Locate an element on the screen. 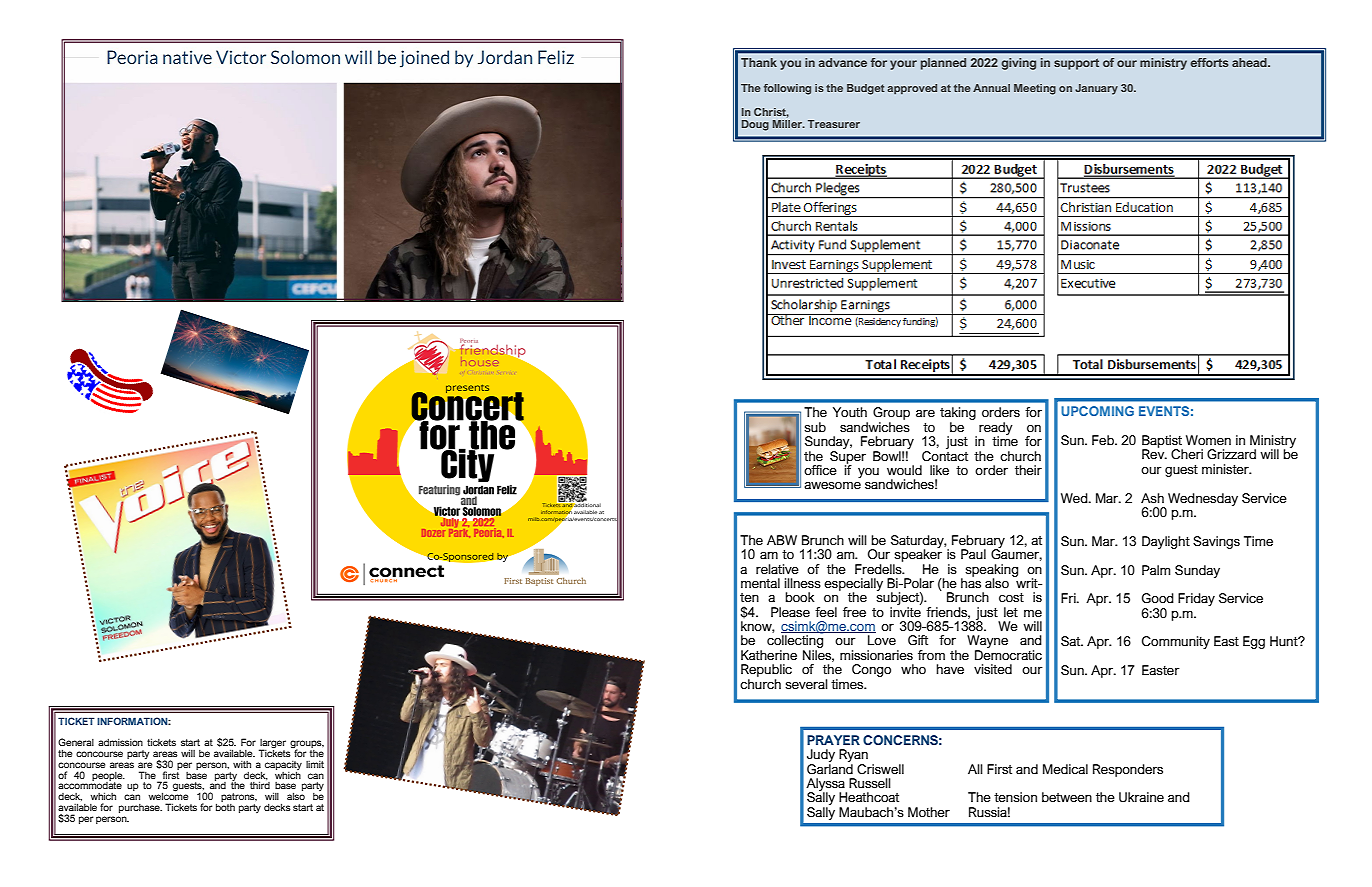 This screenshot has height=887, width=1372. Ukraine is located at coordinates (1141, 797).
